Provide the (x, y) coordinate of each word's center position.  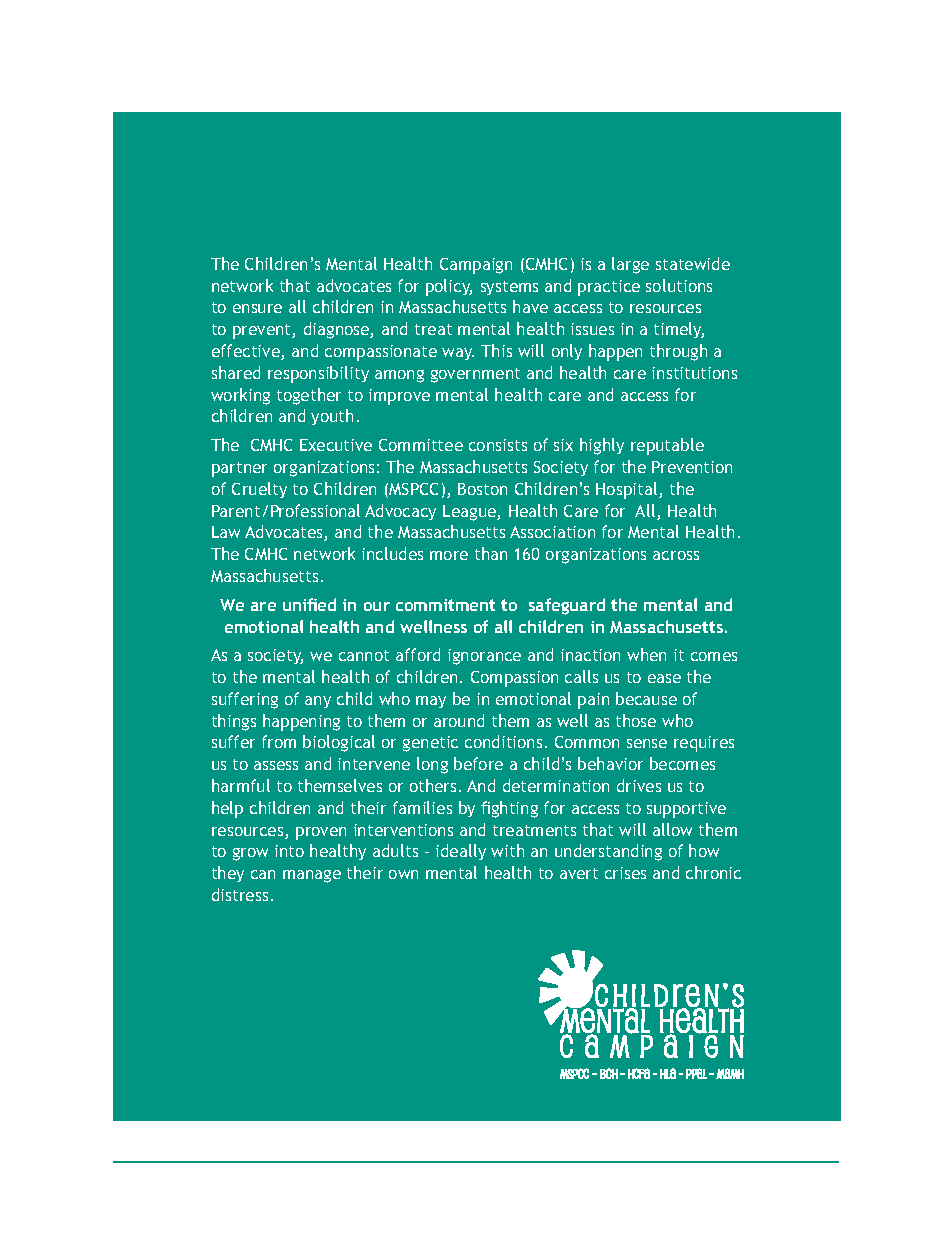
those (636, 720)
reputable (667, 446)
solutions (679, 285)
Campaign (476, 266)
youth (332, 417)
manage (312, 876)
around (459, 720)
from (279, 741)
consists (498, 445)
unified (309, 604)
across (676, 555)
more (449, 555)
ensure (257, 308)
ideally (461, 852)
